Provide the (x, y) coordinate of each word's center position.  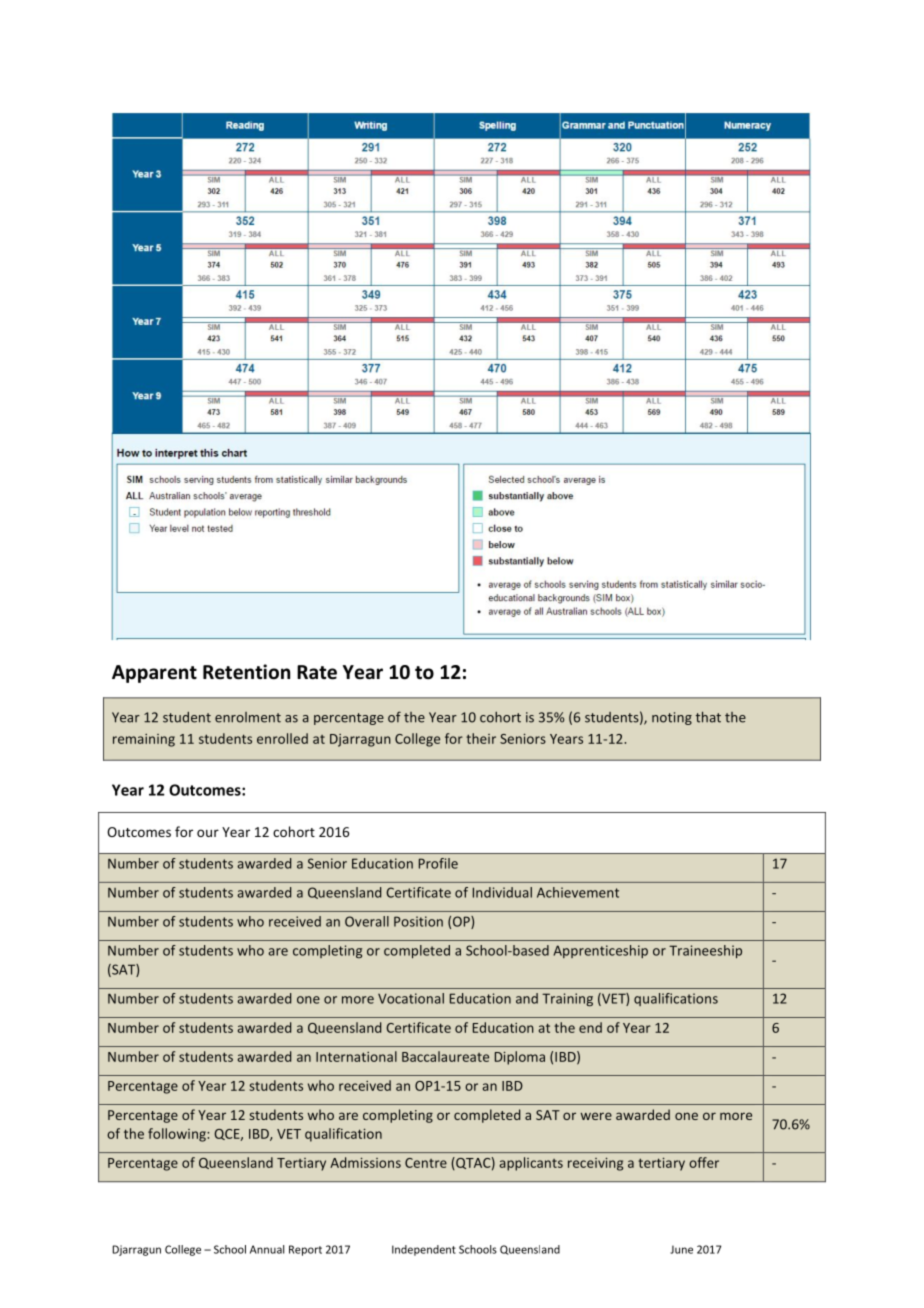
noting (672, 718)
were (596, 1116)
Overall (367, 921)
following (178, 1135)
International (356, 1056)
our (208, 833)
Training (567, 999)
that (708, 717)
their (481, 738)
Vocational (411, 998)
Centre (426, 1163)
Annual (267, 1249)
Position (418, 921)
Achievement (578, 892)
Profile (438, 863)
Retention (246, 672)
